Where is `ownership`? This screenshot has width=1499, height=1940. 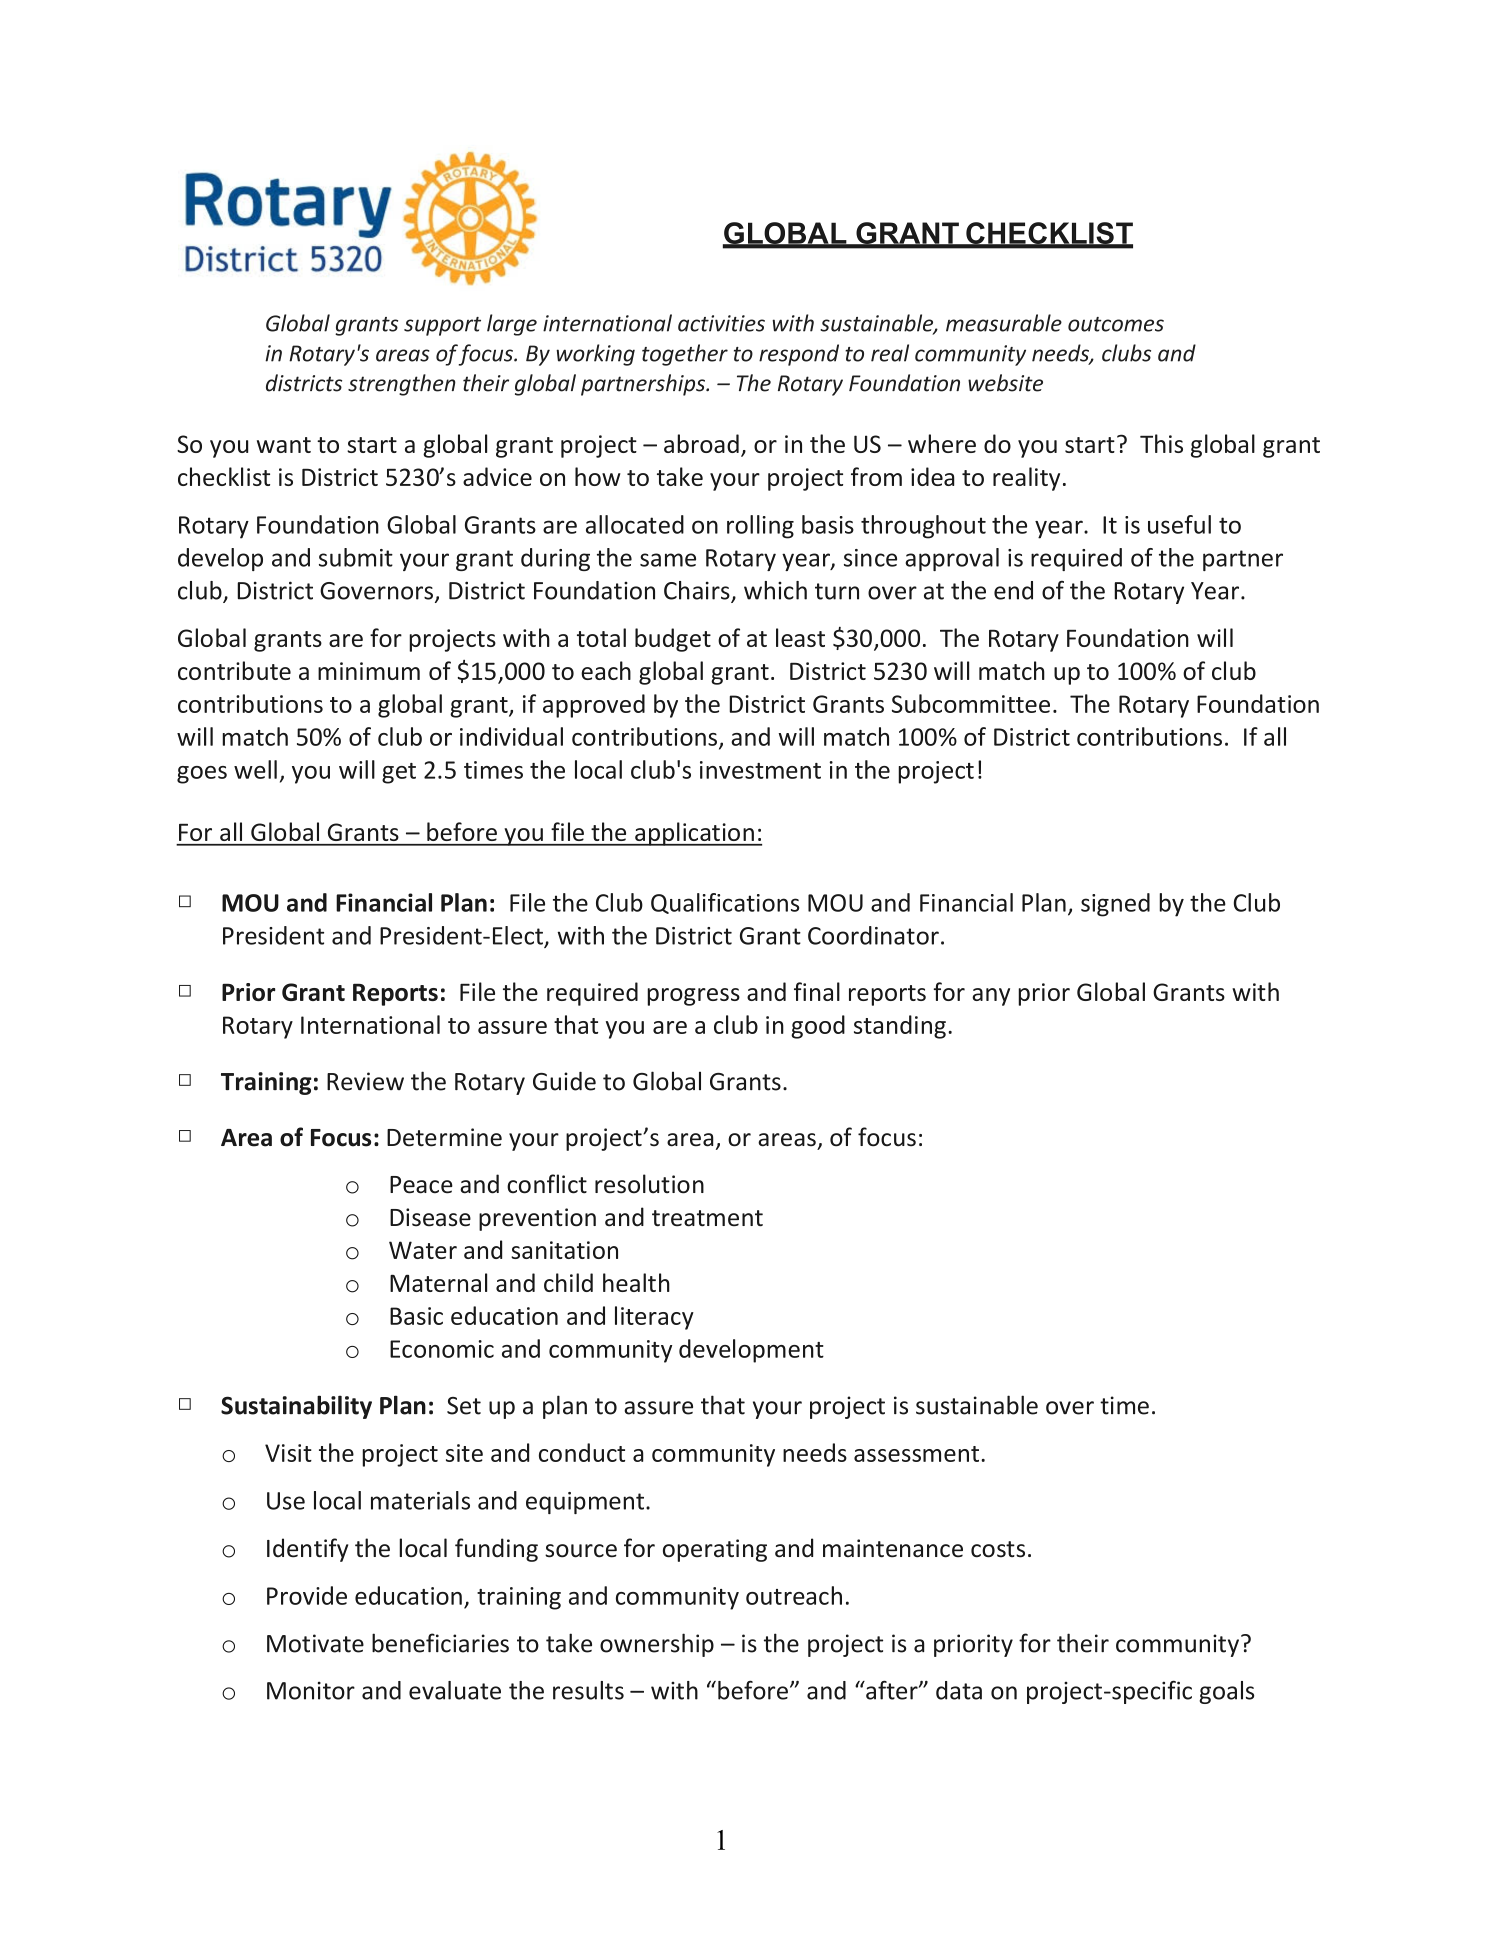
ownership is located at coordinates (657, 1645).
